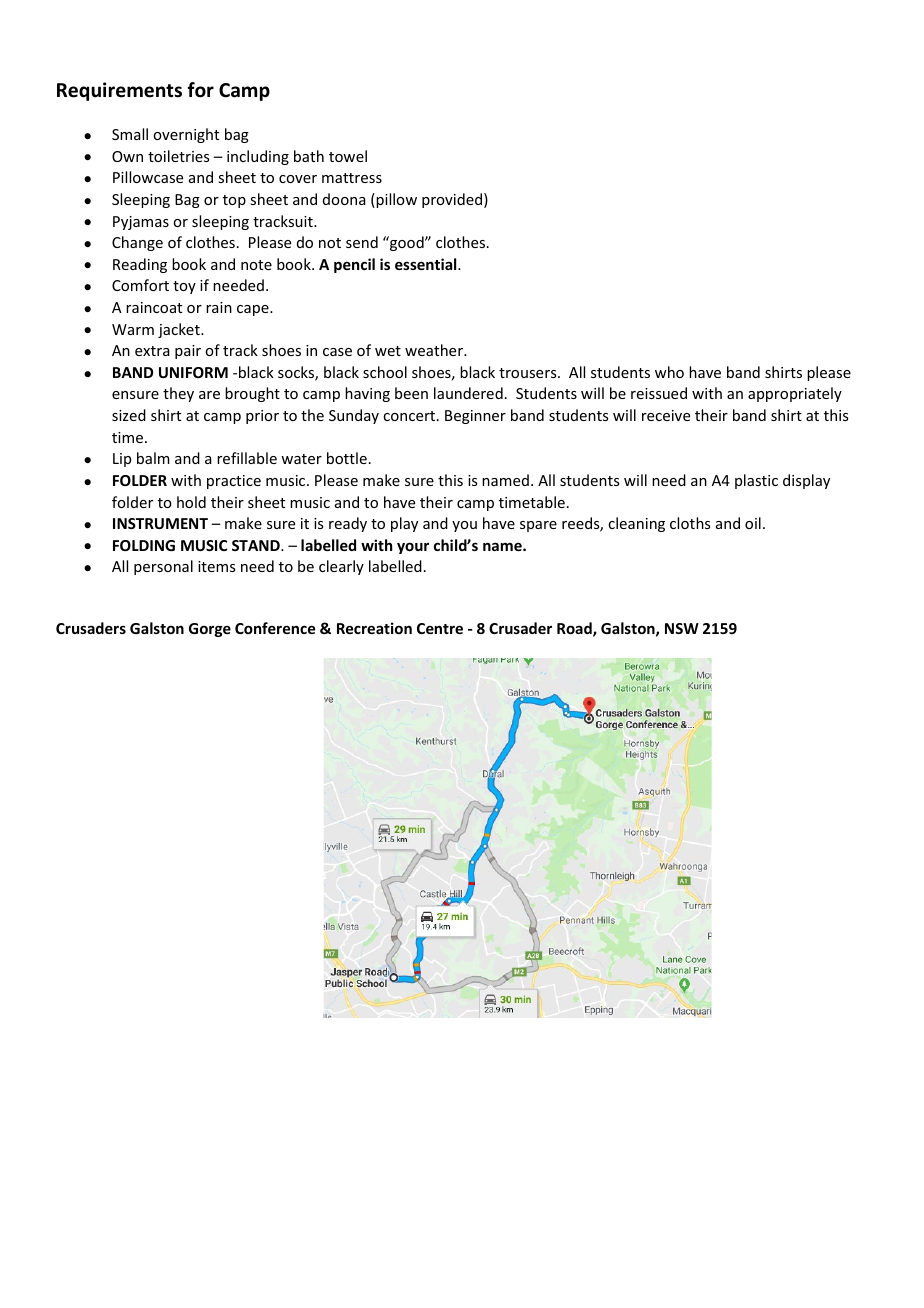  Describe the element at coordinates (186, 135) in the screenshot. I see `overnight` at that location.
